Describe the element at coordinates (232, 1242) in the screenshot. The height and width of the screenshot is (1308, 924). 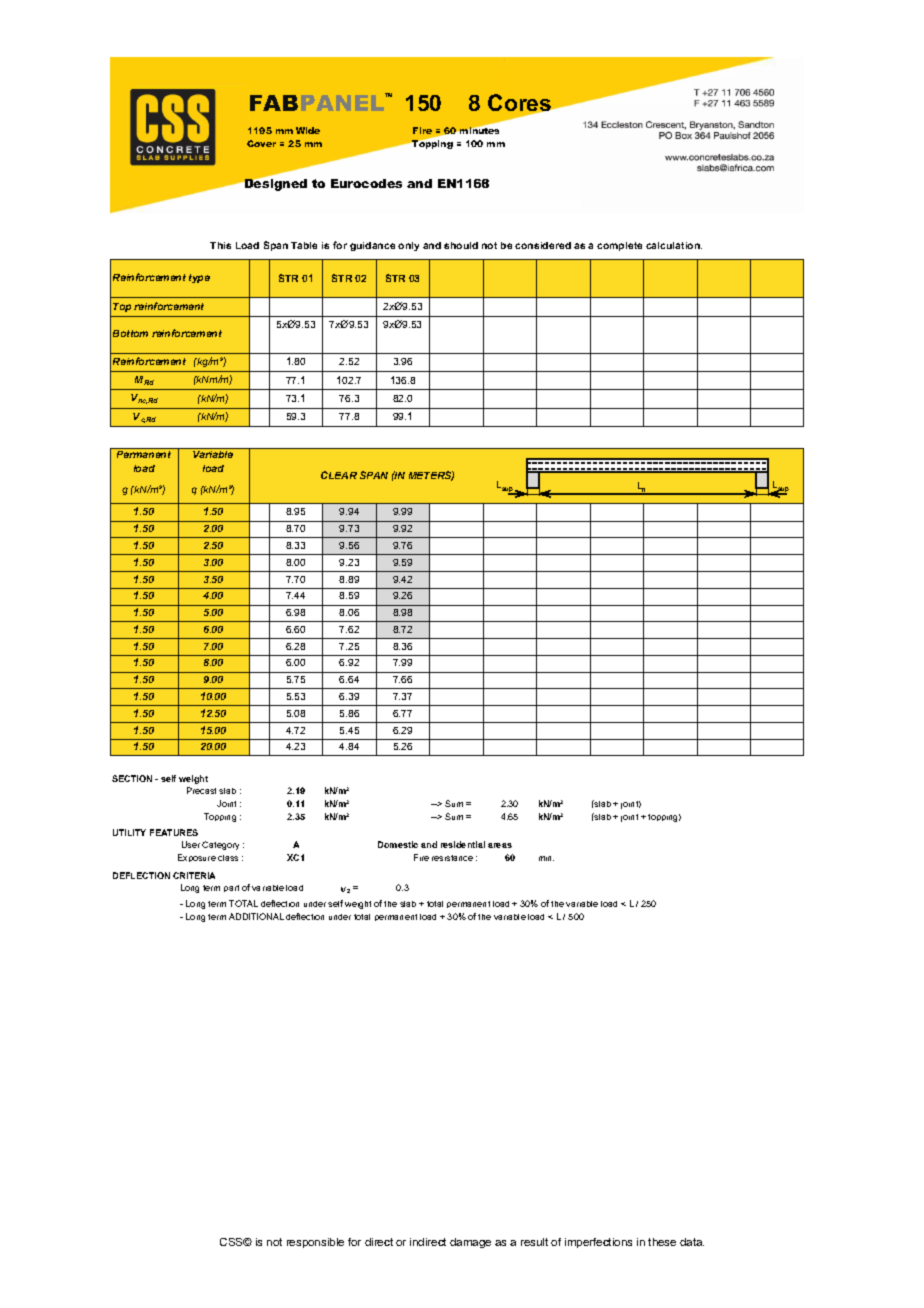
I see `CSS` at that location.
